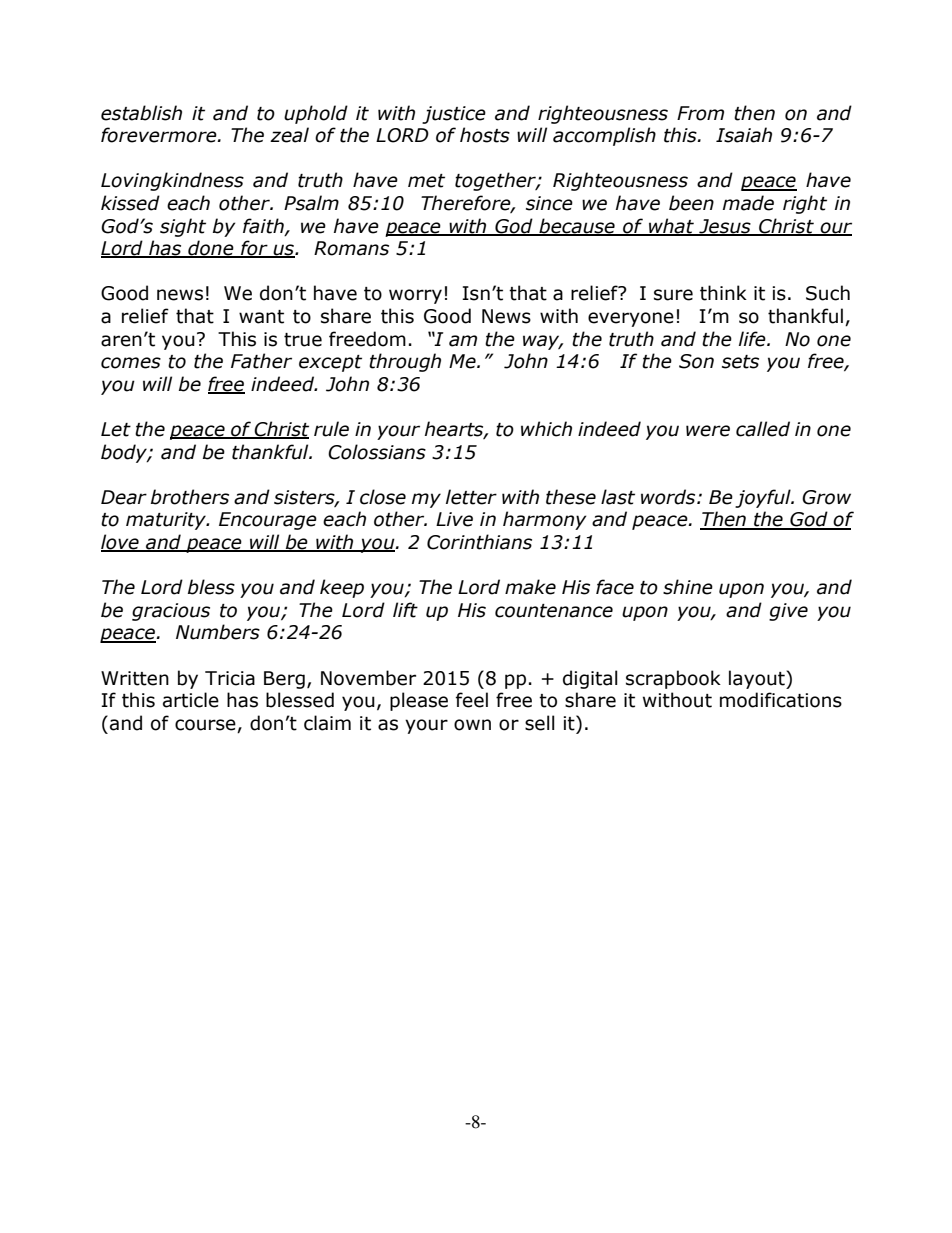 The image size is (952, 1233). What do you see at coordinates (471, 497) in the screenshot?
I see `letter` at bounding box center [471, 497].
